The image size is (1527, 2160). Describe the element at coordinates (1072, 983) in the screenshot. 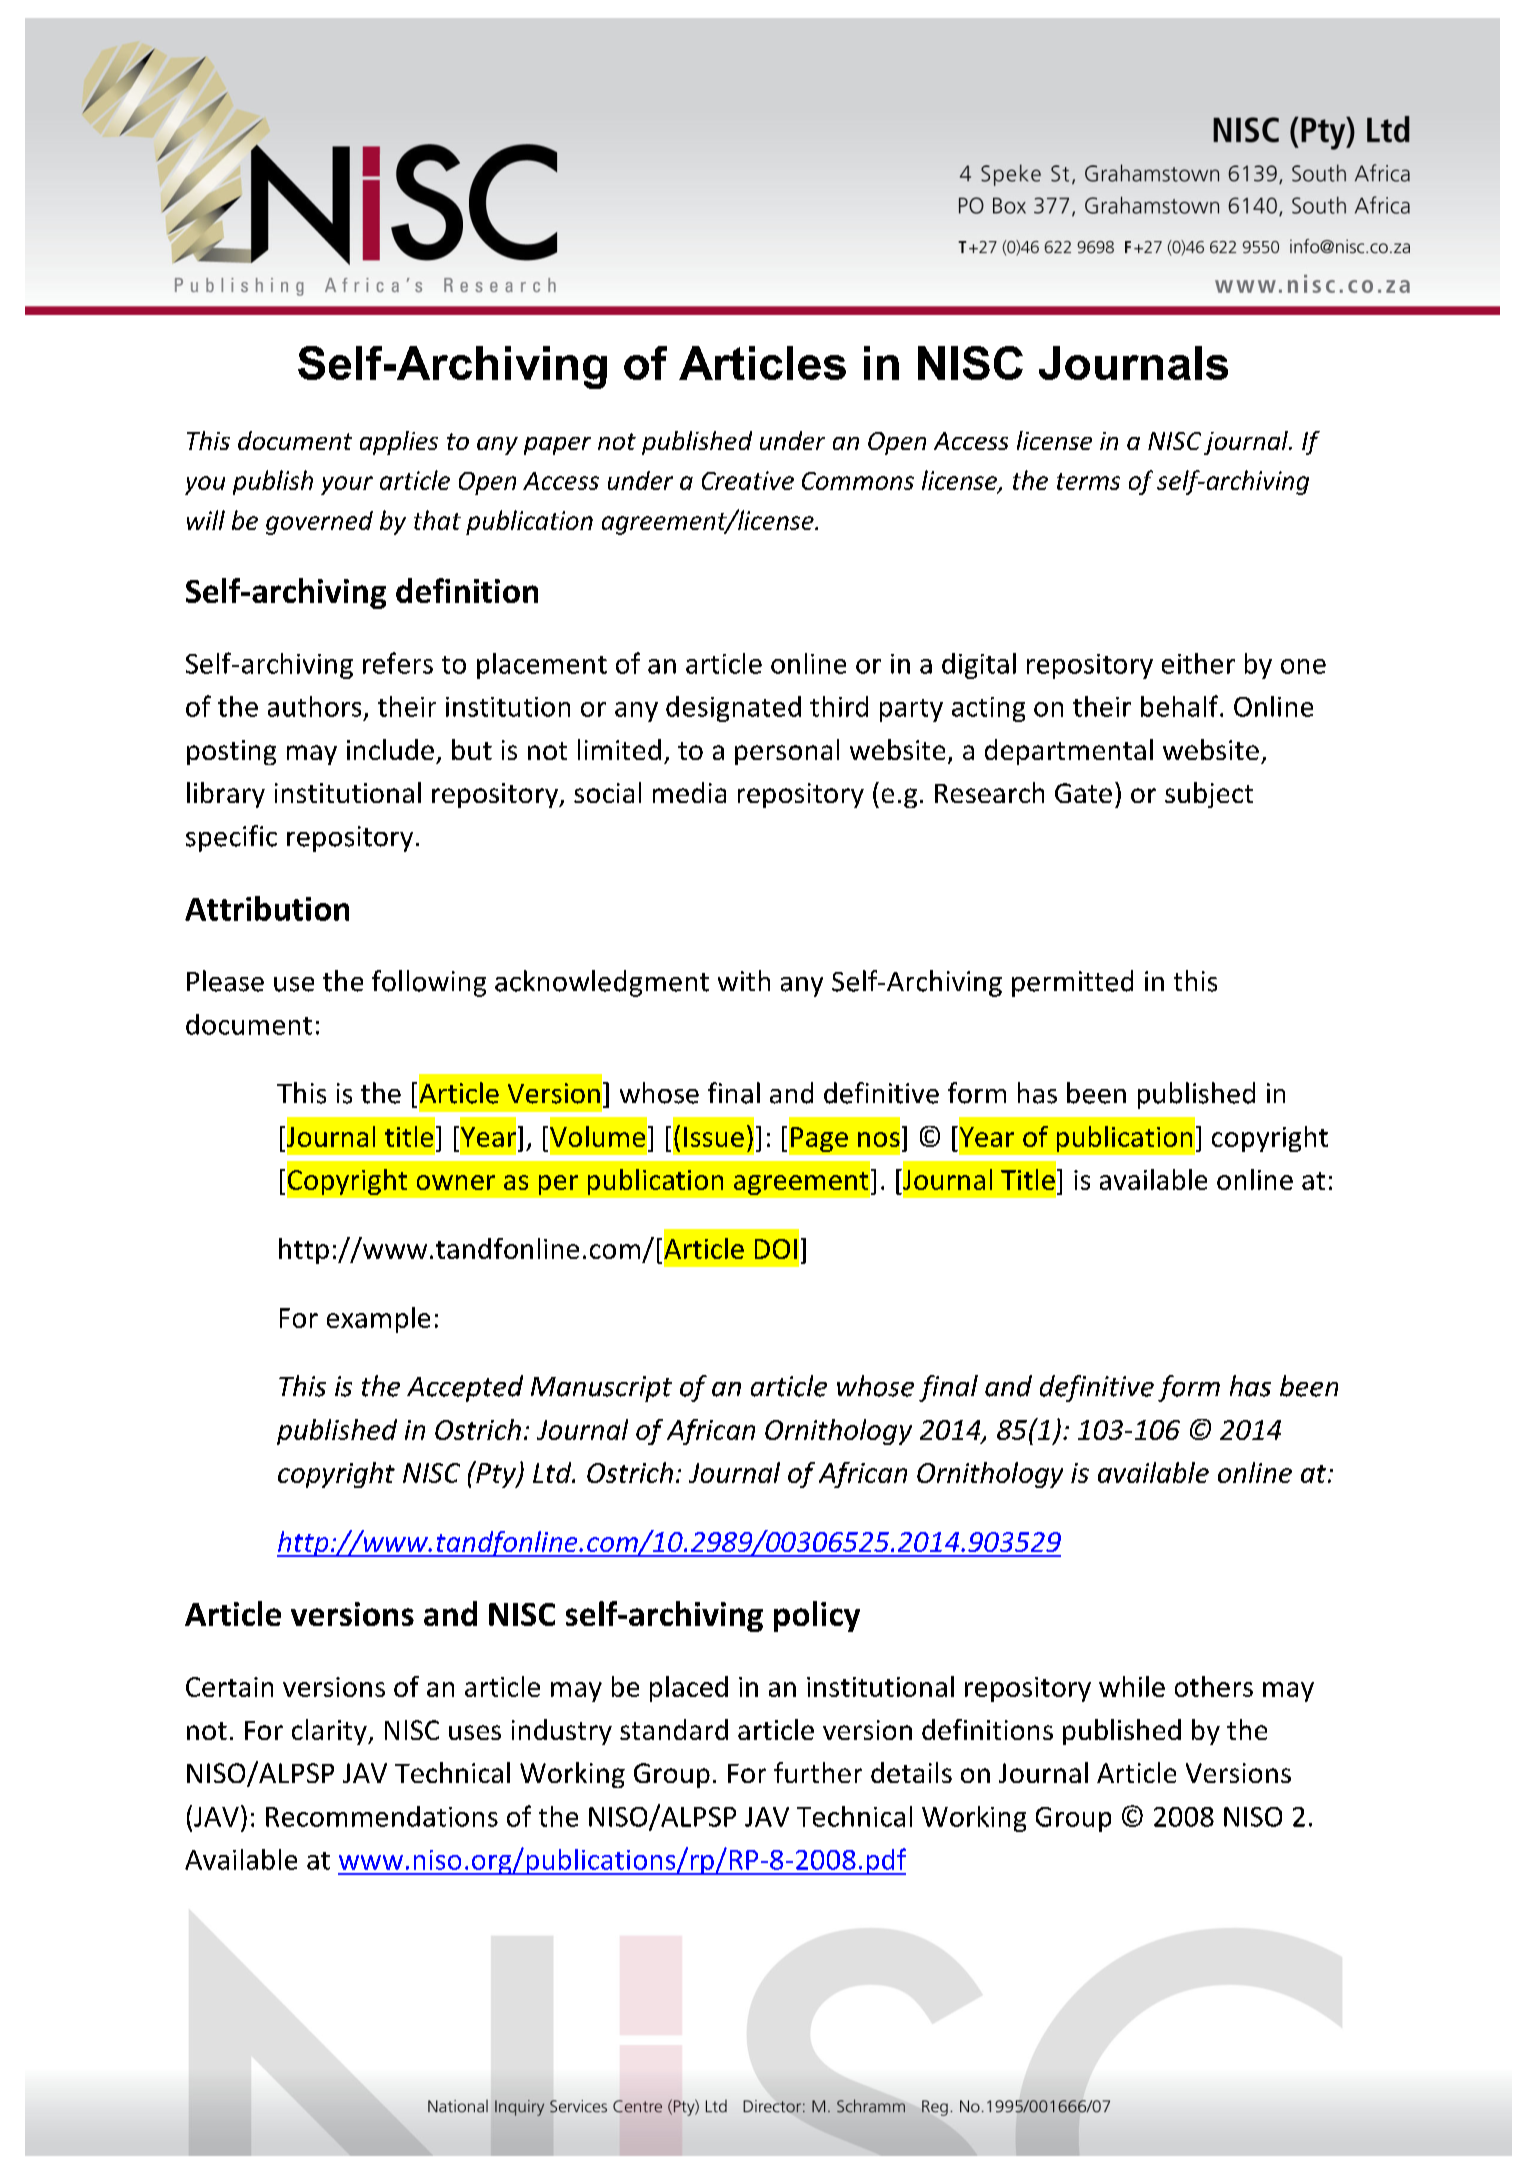

I see `permitted` at that location.
